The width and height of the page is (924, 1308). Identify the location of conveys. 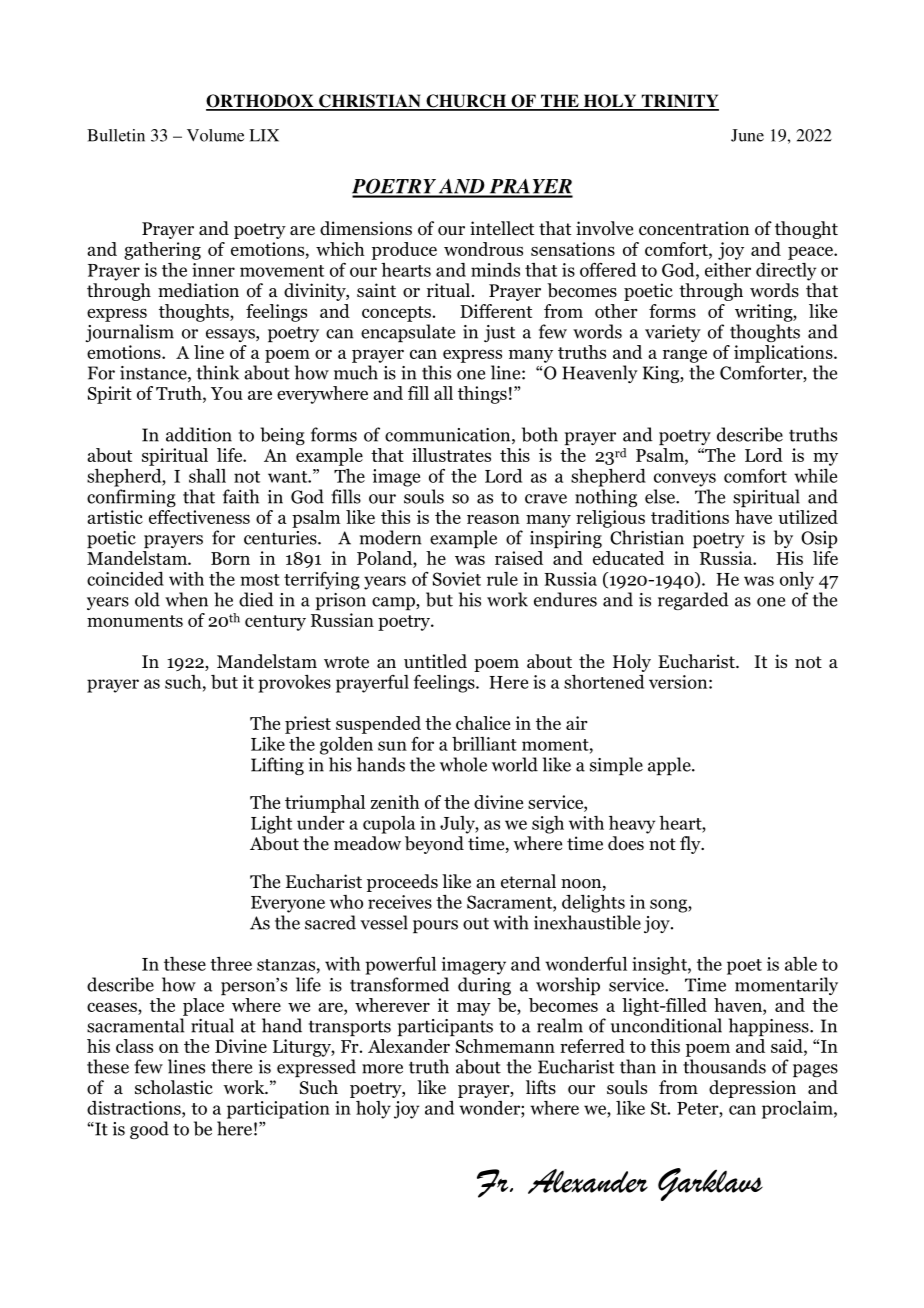
(685, 480).
